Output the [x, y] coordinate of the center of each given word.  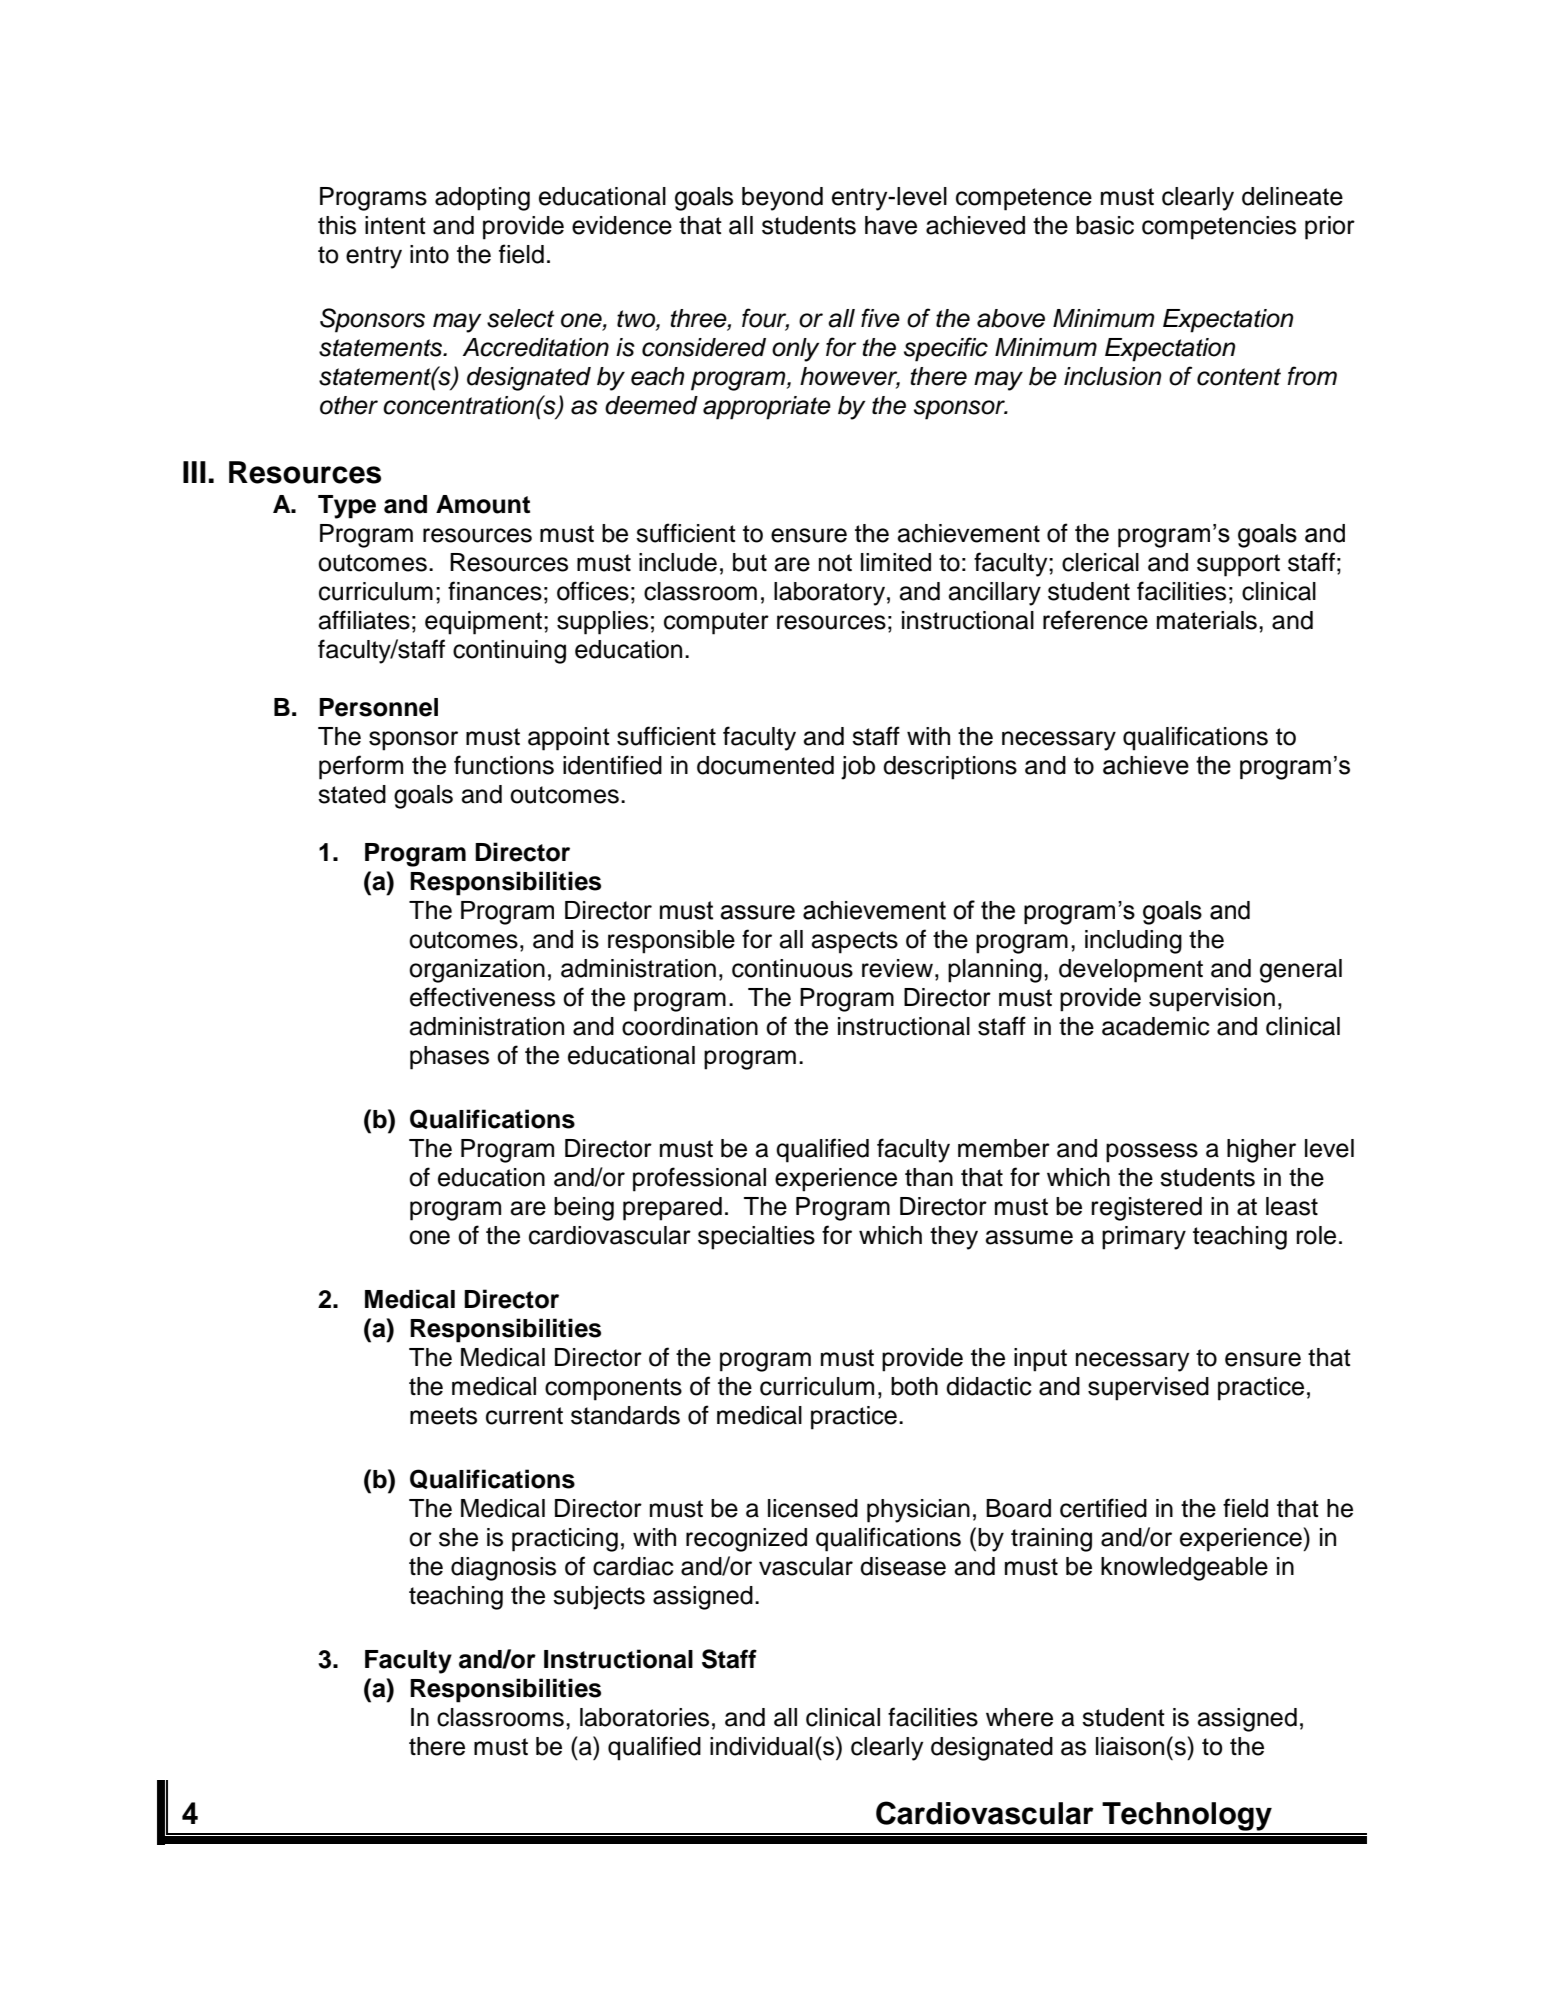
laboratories [644, 1717]
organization [477, 971]
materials [1207, 620]
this [337, 225]
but [750, 562]
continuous [792, 968]
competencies [1219, 228]
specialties [756, 1238]
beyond [782, 199]
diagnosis [503, 1569]
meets [443, 1416]
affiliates [364, 620]
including [1133, 942]
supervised [1148, 1389]
